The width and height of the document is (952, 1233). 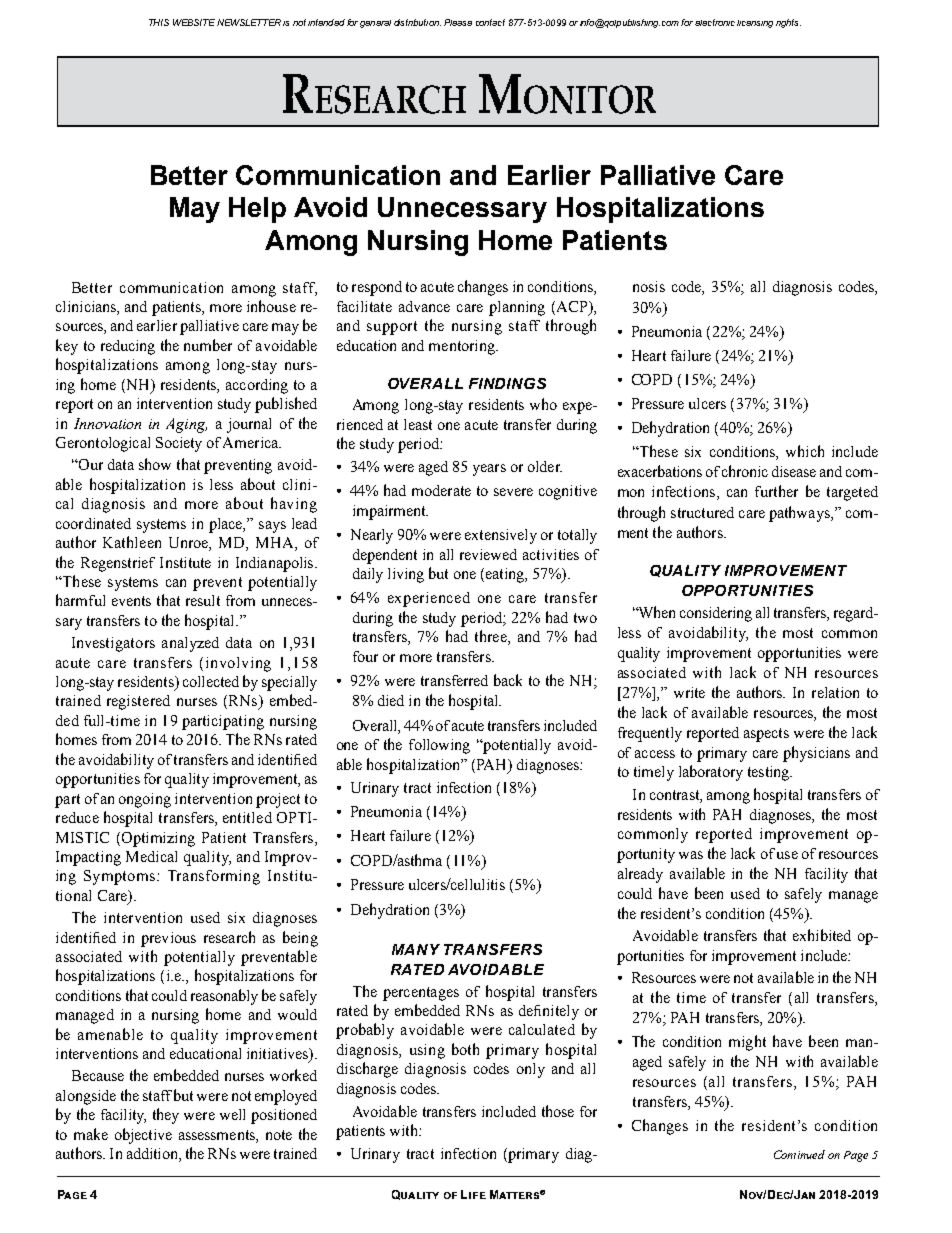 What do you see at coordinates (153, 1155) in the document?
I see `addition` at bounding box center [153, 1155].
